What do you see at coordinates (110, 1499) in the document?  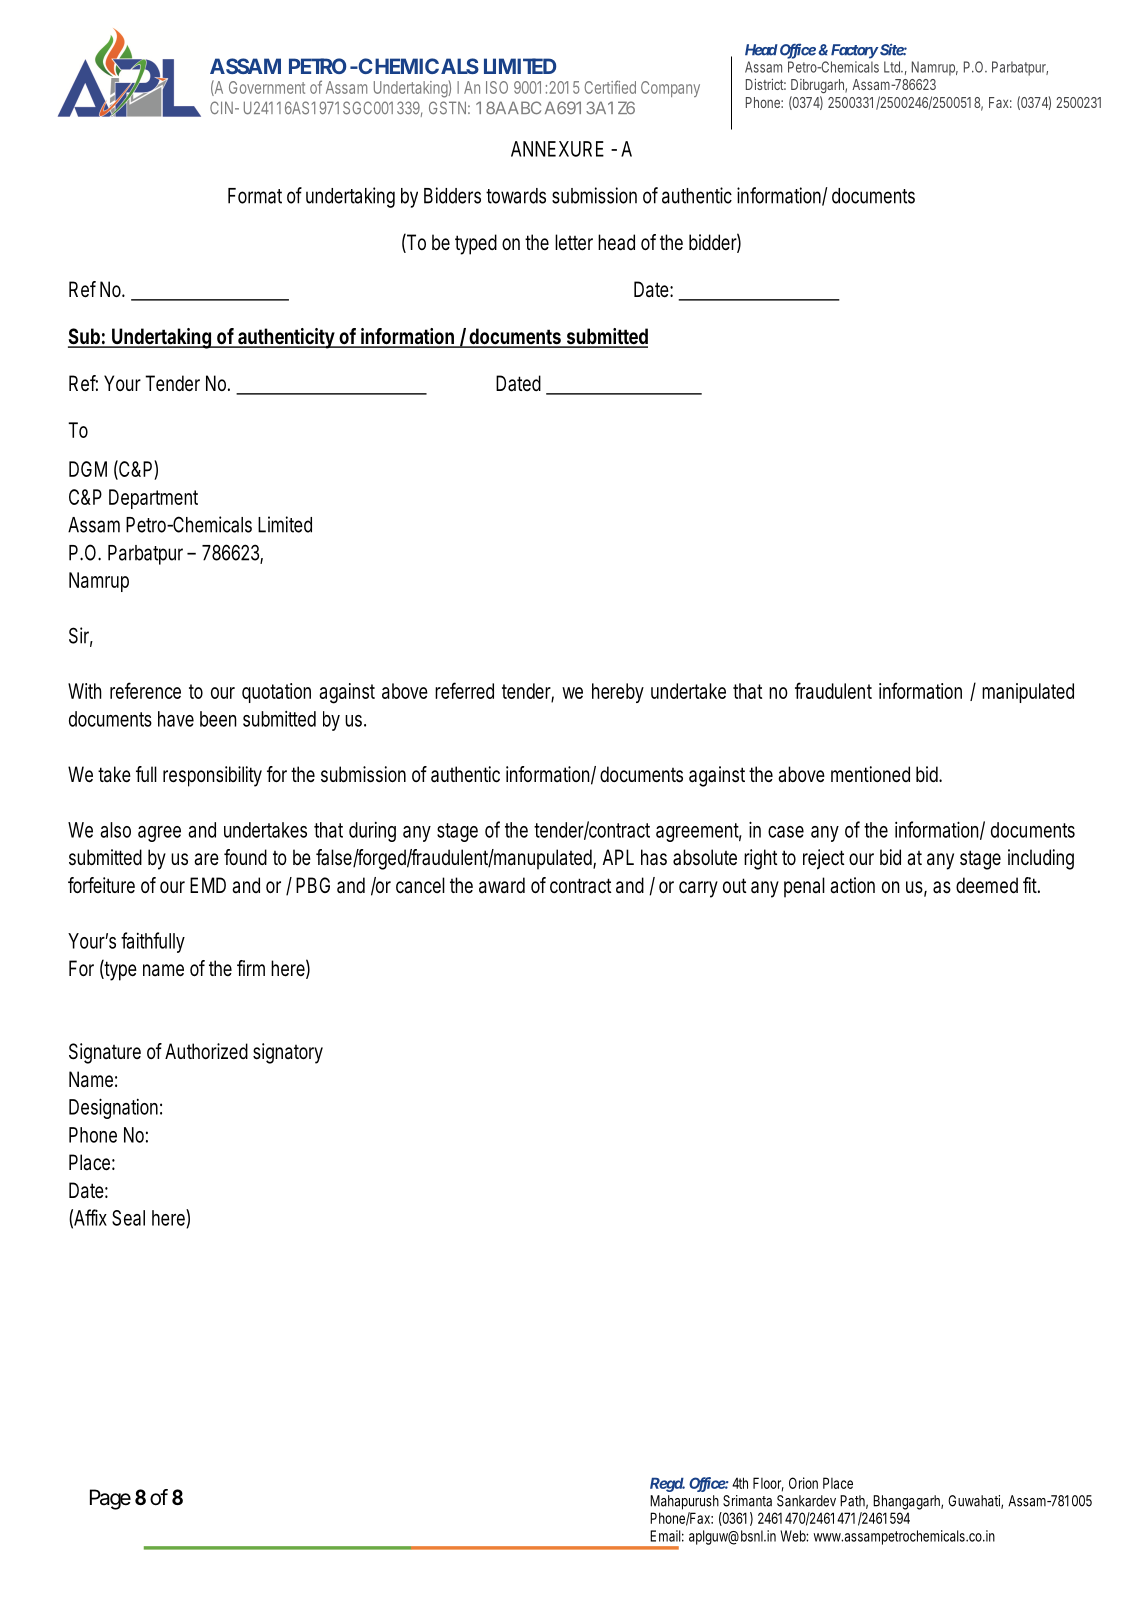 I see `Page` at bounding box center [110, 1499].
